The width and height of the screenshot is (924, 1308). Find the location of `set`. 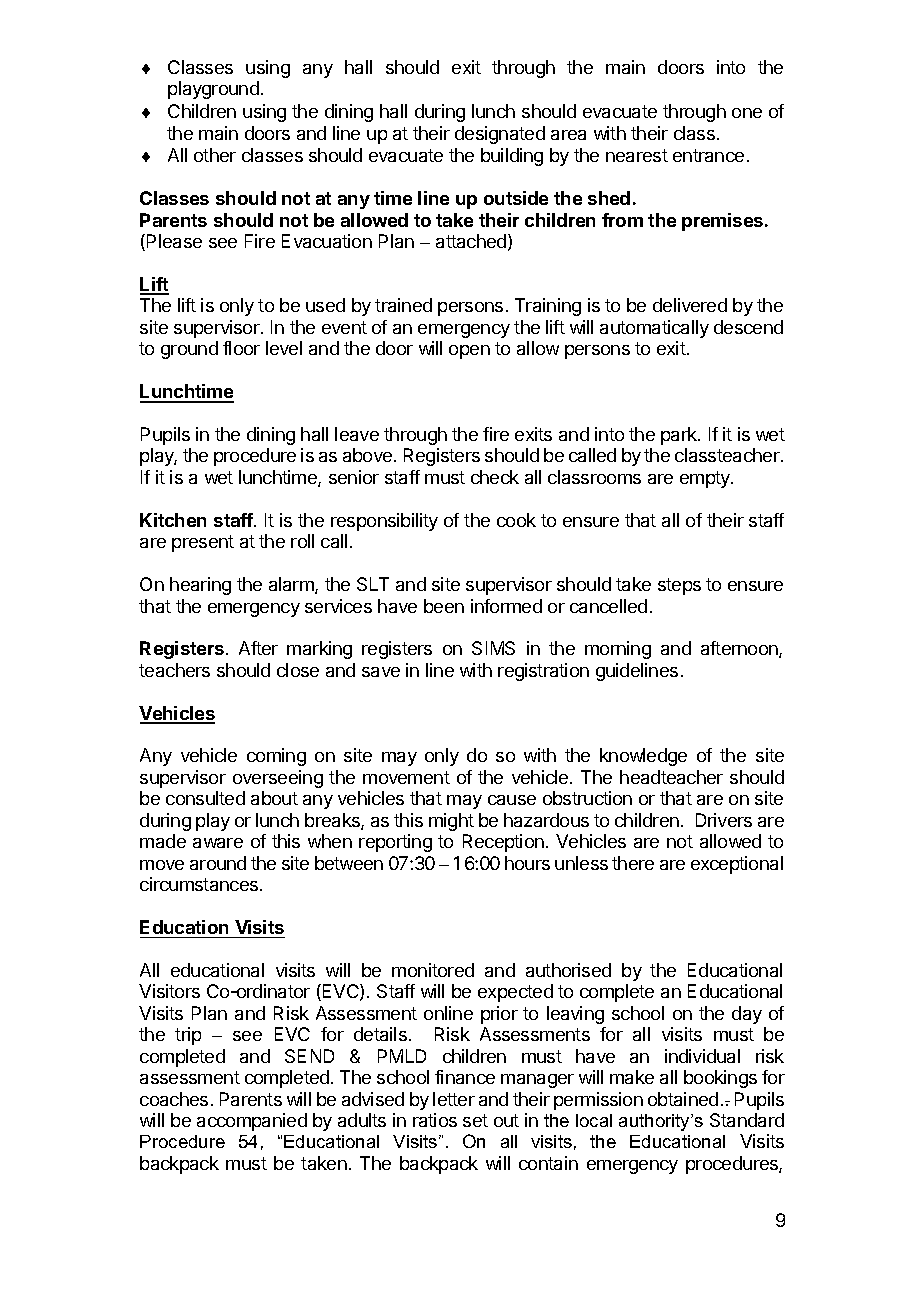

set is located at coordinates (475, 1120).
